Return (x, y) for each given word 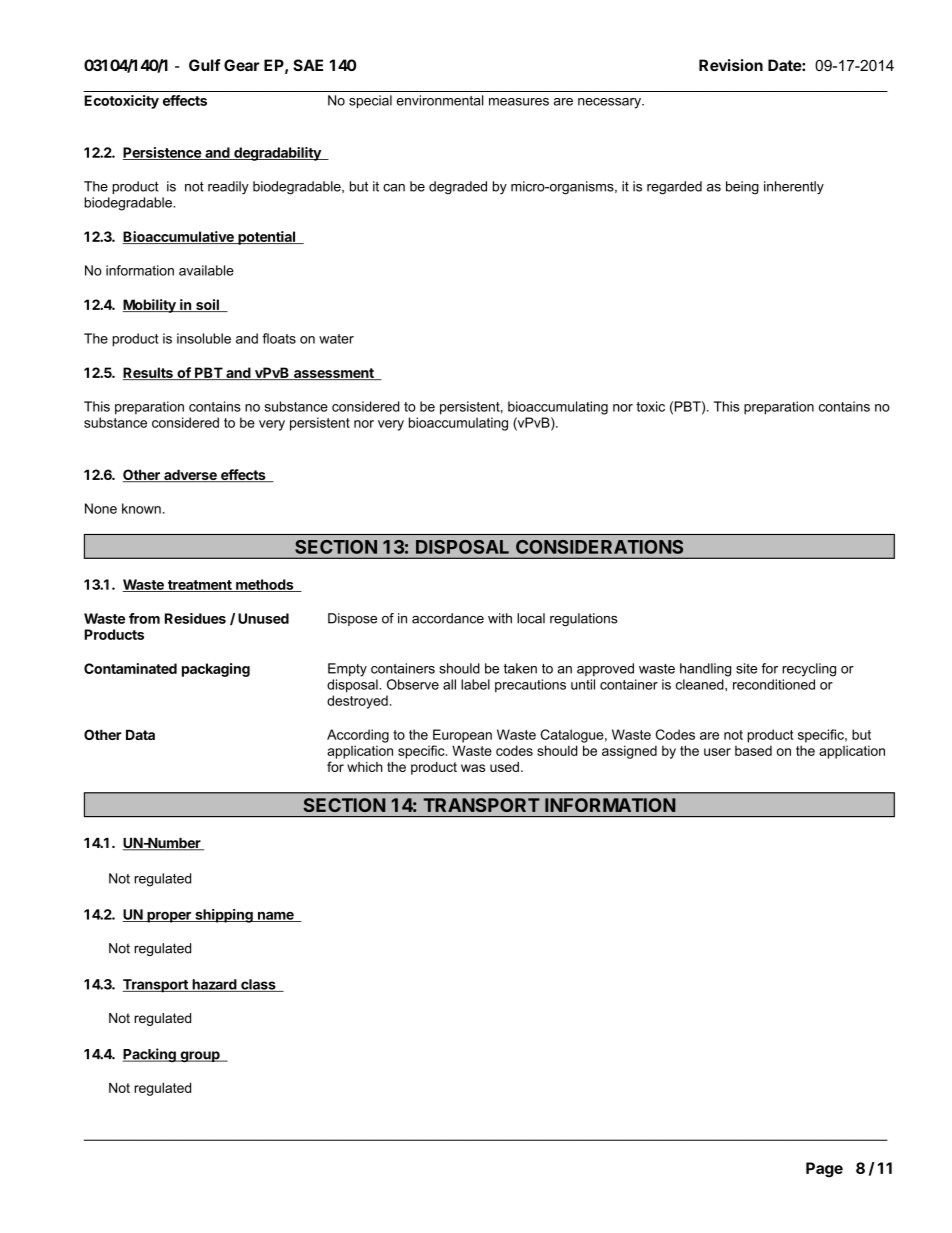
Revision (731, 65)
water (336, 339)
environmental (440, 100)
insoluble (204, 338)
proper (169, 917)
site (746, 668)
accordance (448, 618)
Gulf (205, 65)
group (200, 1057)
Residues (195, 618)
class (258, 985)
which (365, 767)
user (717, 752)
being (742, 188)
